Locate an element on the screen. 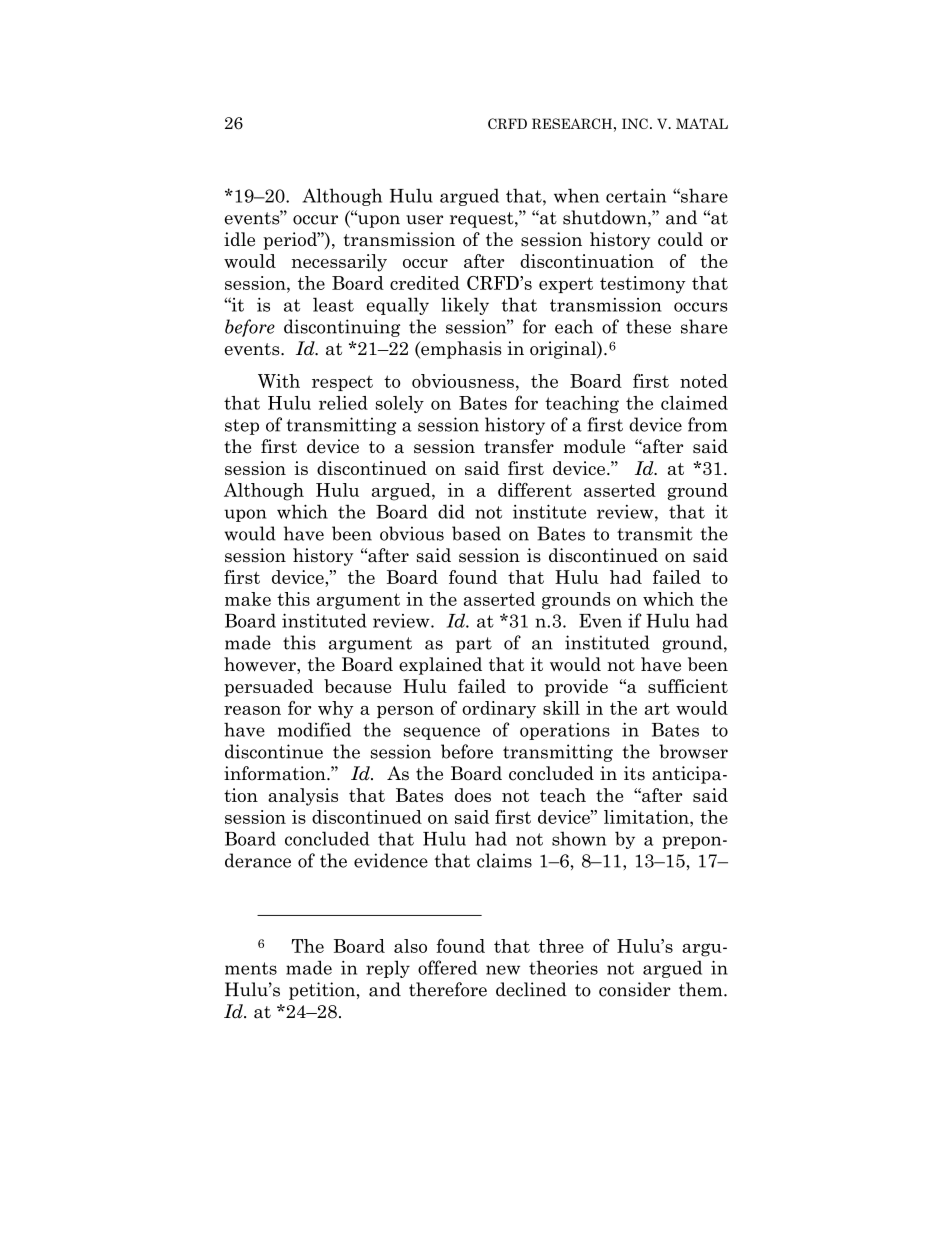 This screenshot has height=1233, width=952. these is located at coordinates (648, 326).
